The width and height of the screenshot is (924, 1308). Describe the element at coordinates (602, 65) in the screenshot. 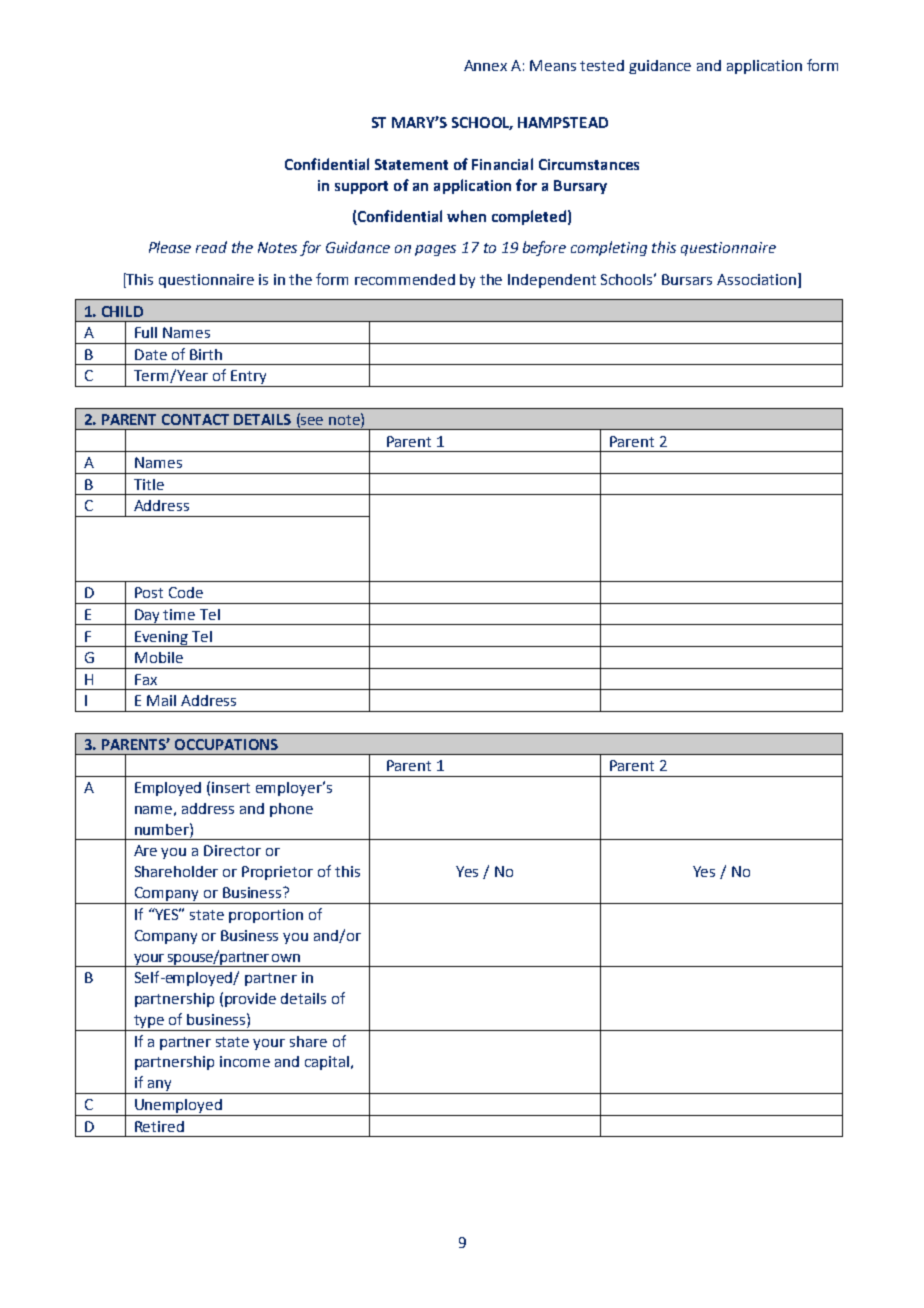

I see `tested` at that location.
